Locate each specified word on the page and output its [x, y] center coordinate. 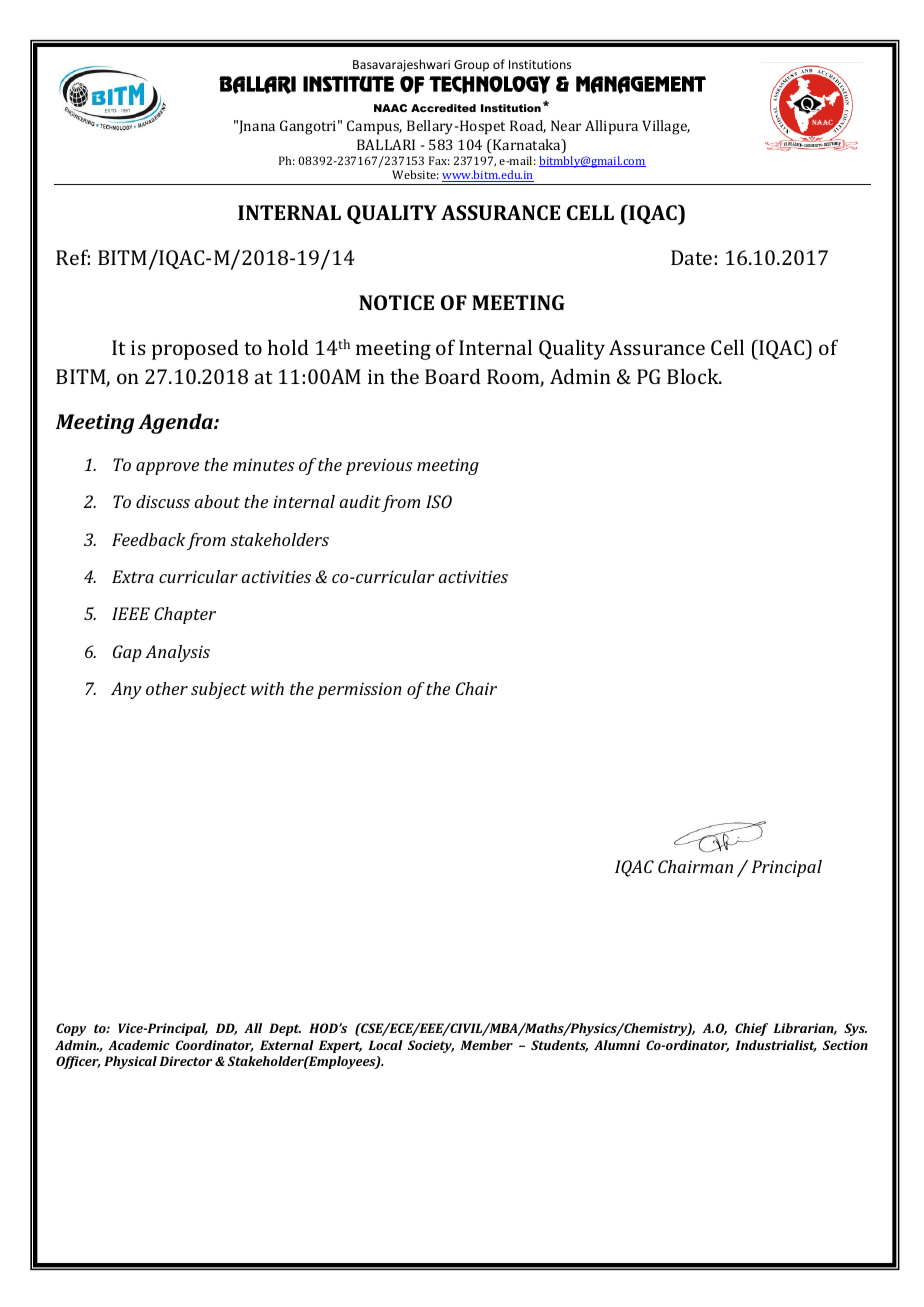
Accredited [443, 108]
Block [694, 376]
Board [453, 376]
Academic [139, 1045]
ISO [439, 501]
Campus [374, 127]
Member [486, 1045]
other [167, 688]
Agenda [176, 423]
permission [359, 690]
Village [666, 127]
